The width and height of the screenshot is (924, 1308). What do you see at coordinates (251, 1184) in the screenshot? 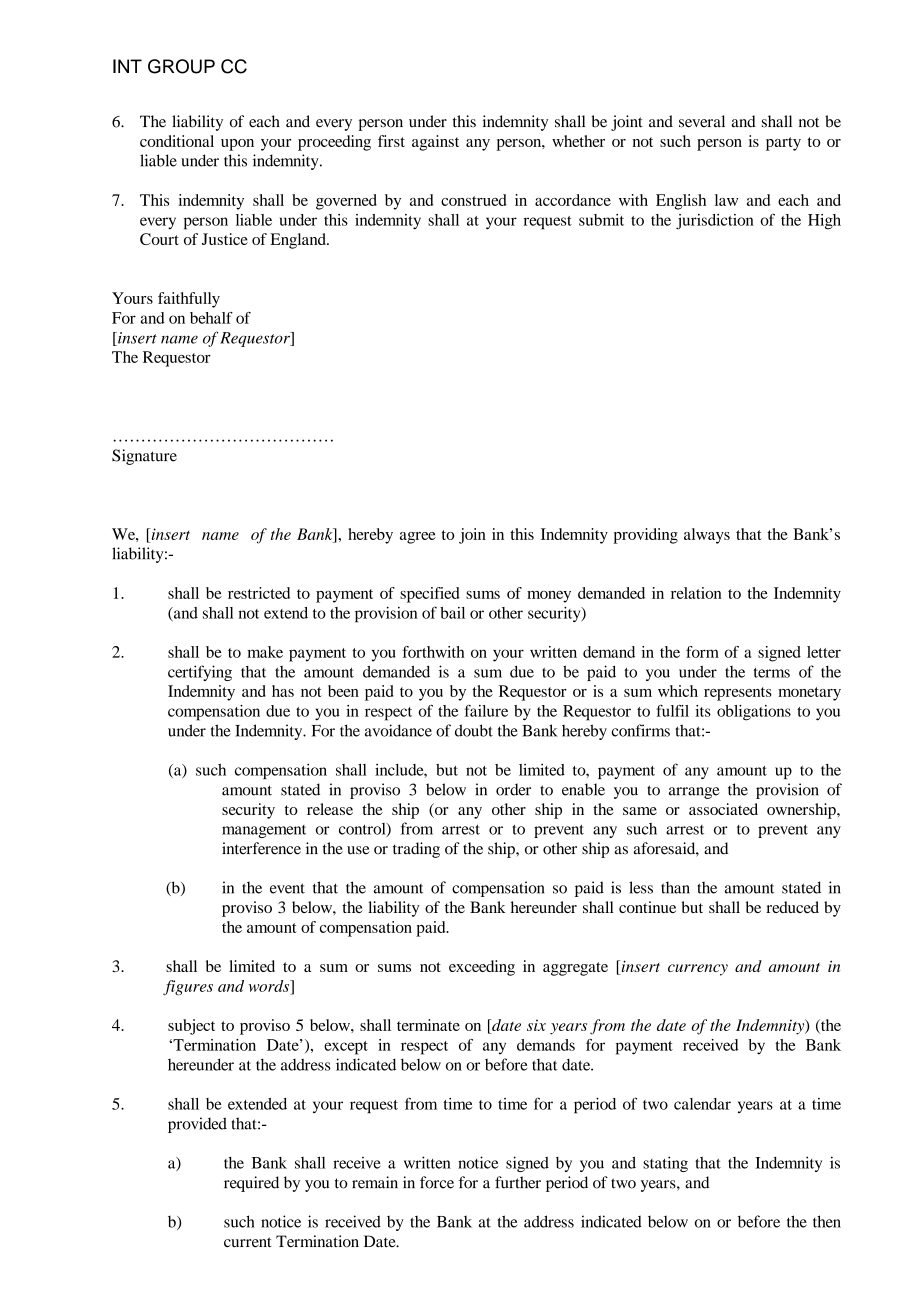
I see `required` at bounding box center [251, 1184].
